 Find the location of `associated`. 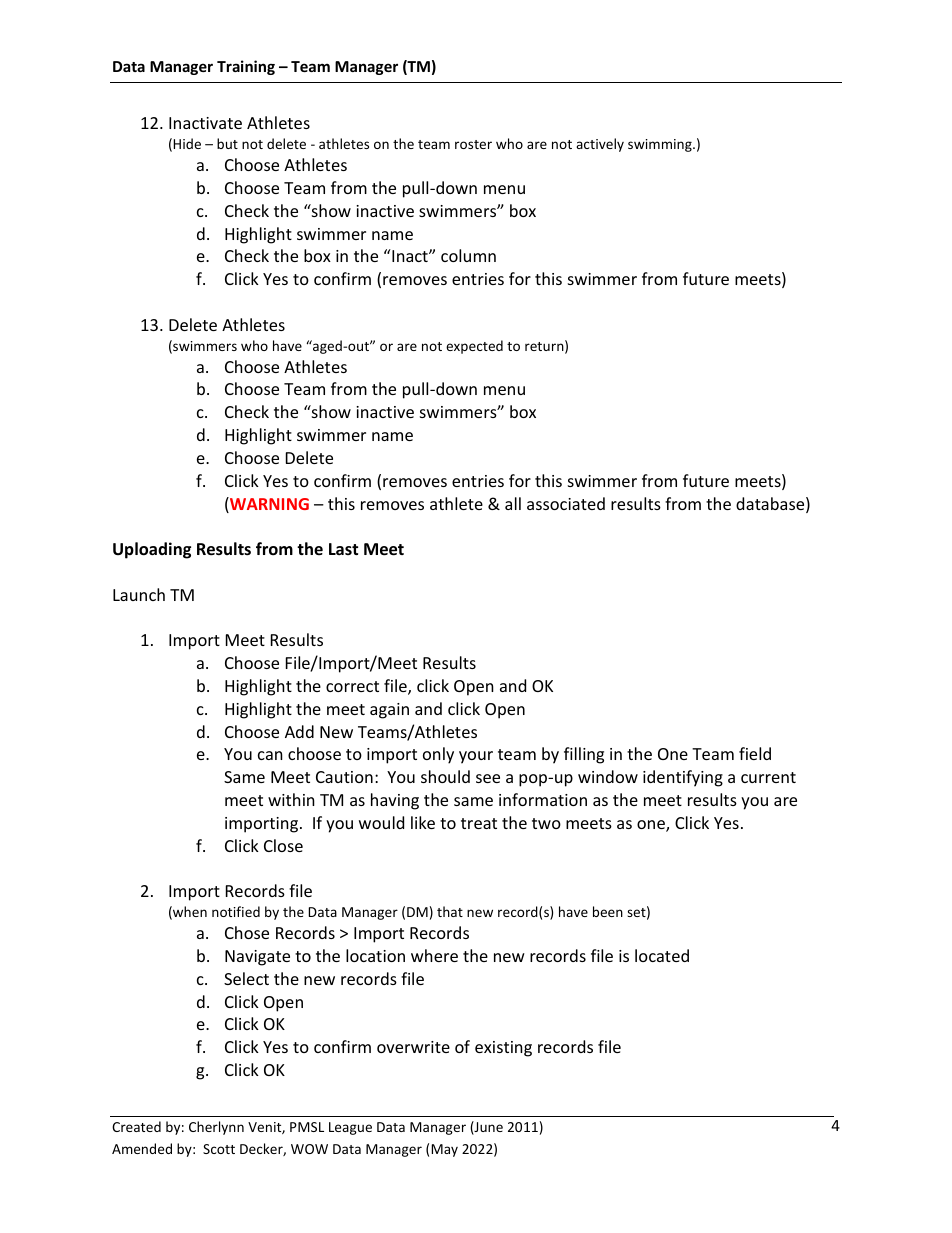

associated is located at coordinates (566, 503).
